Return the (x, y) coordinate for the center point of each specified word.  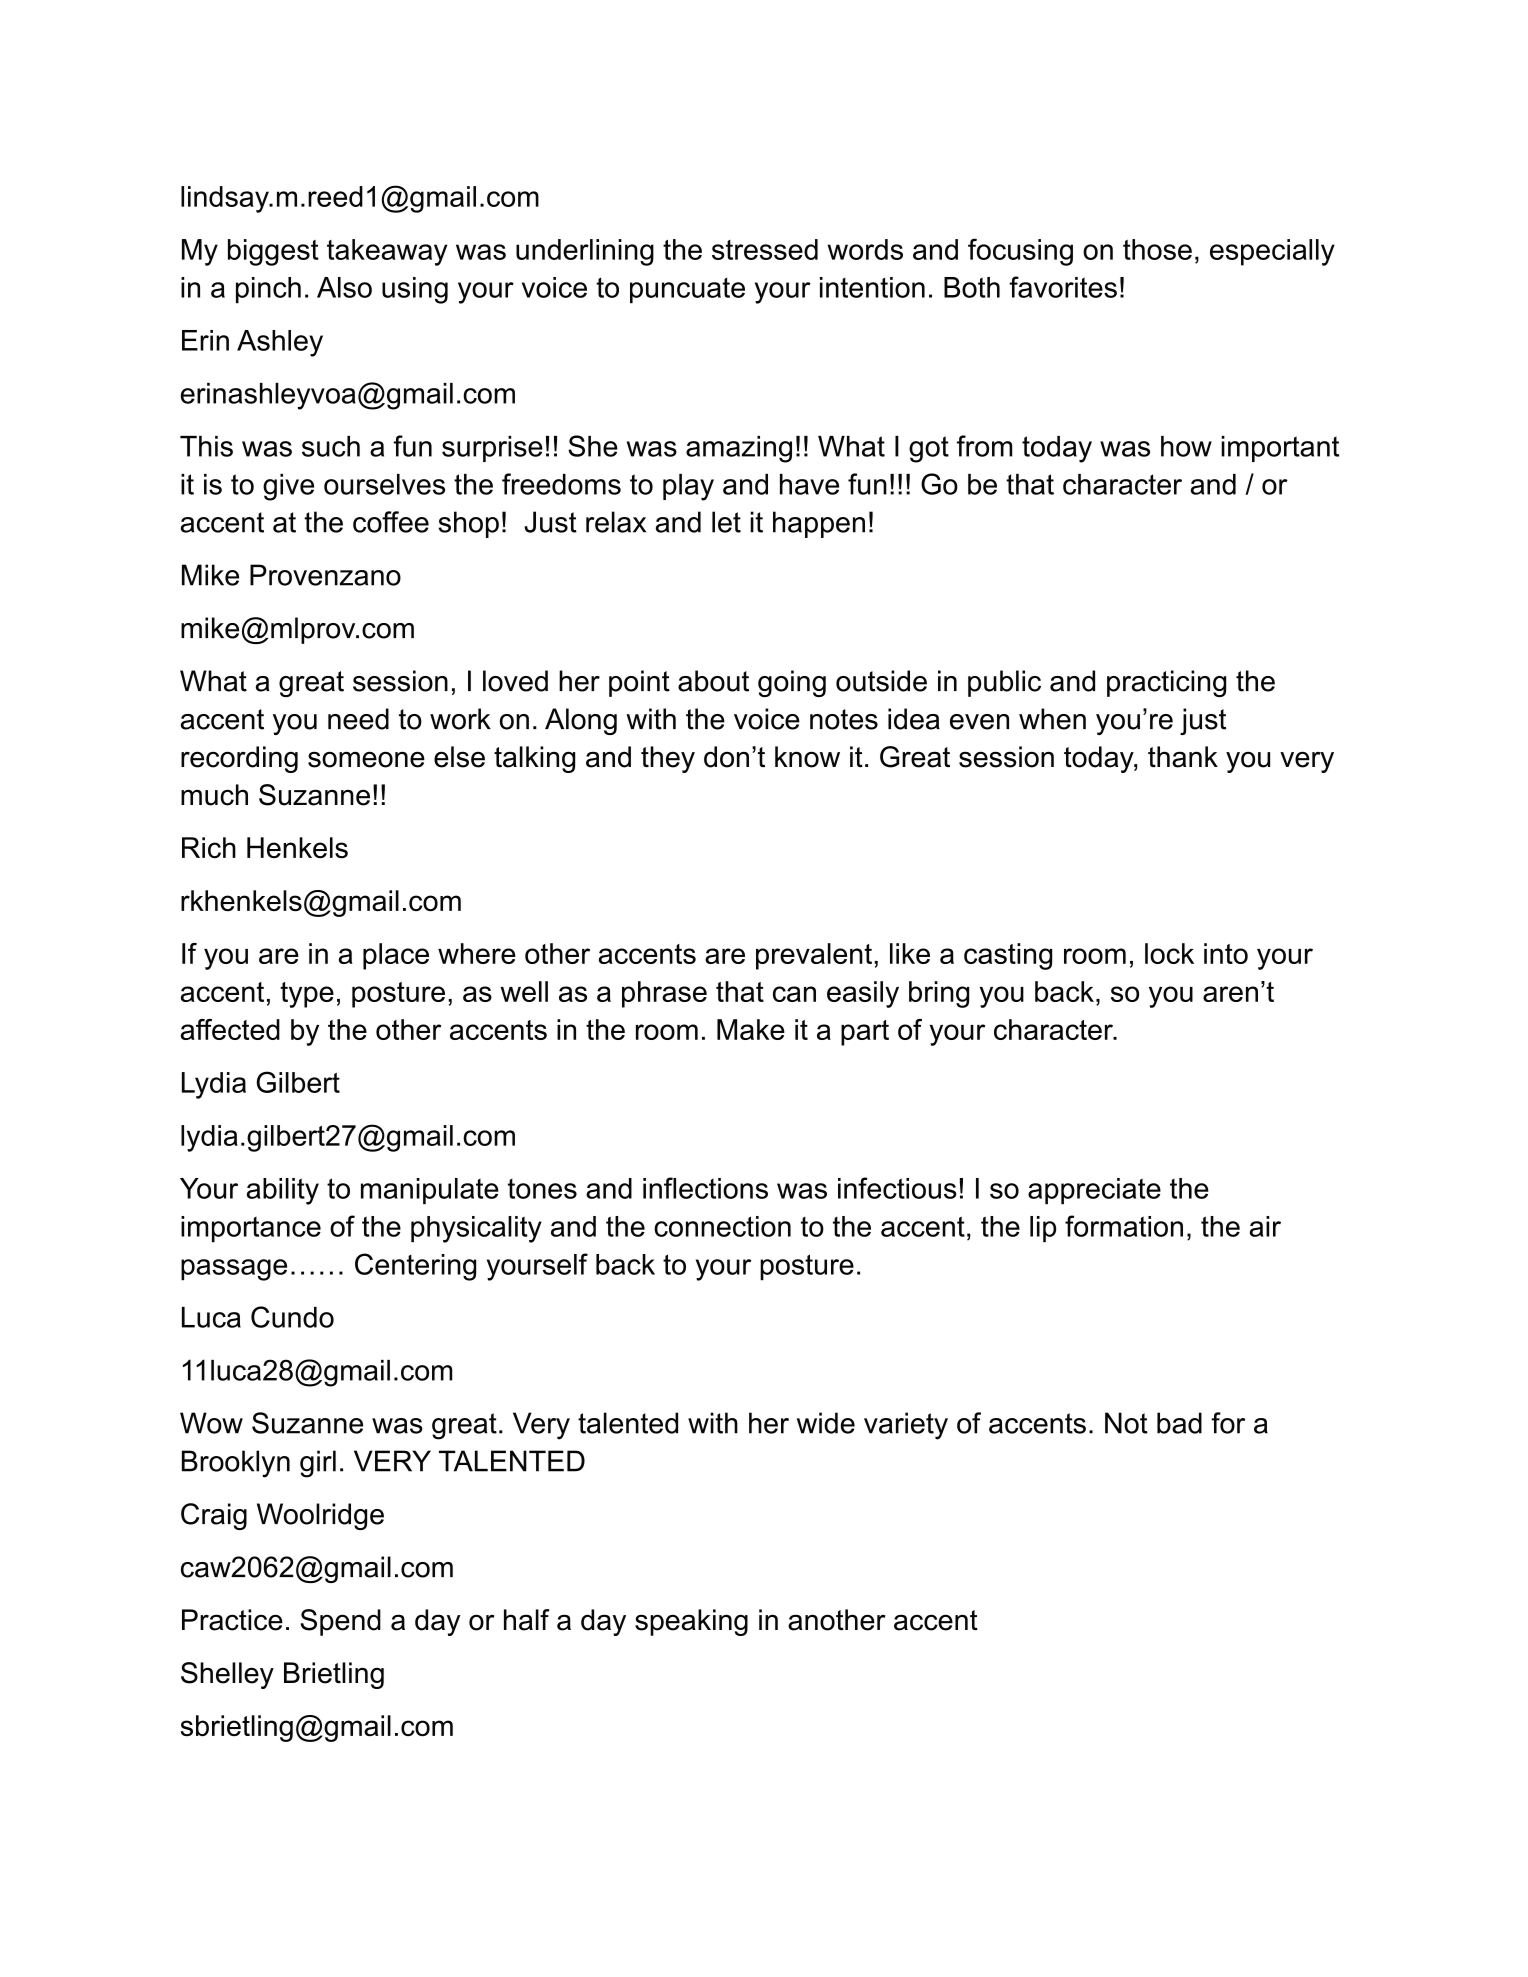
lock (1169, 953)
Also (344, 287)
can (794, 994)
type (307, 995)
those (1157, 249)
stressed (765, 249)
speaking (691, 1622)
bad (1179, 1423)
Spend (340, 1622)
